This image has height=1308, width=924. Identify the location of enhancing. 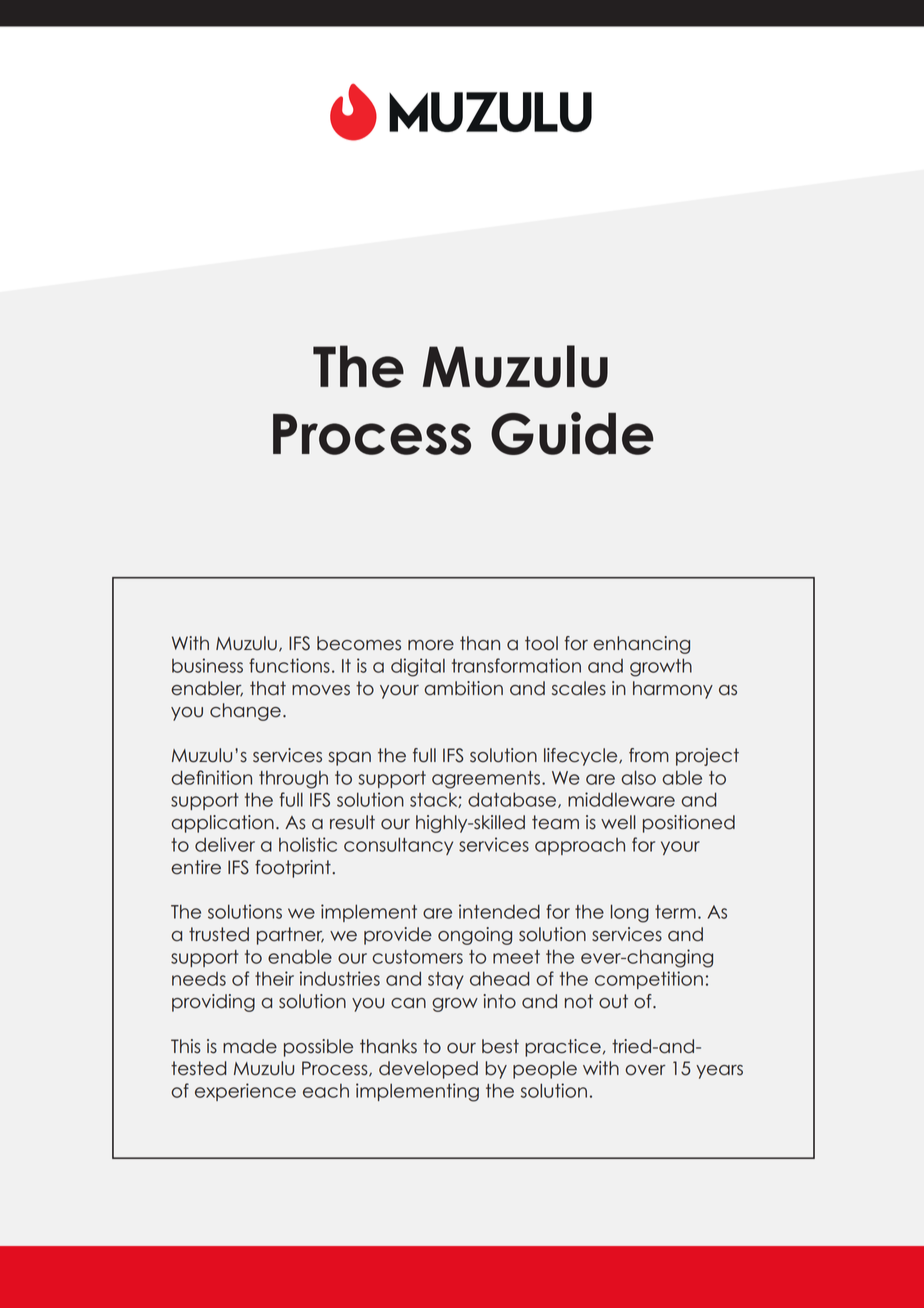
(641, 645).
